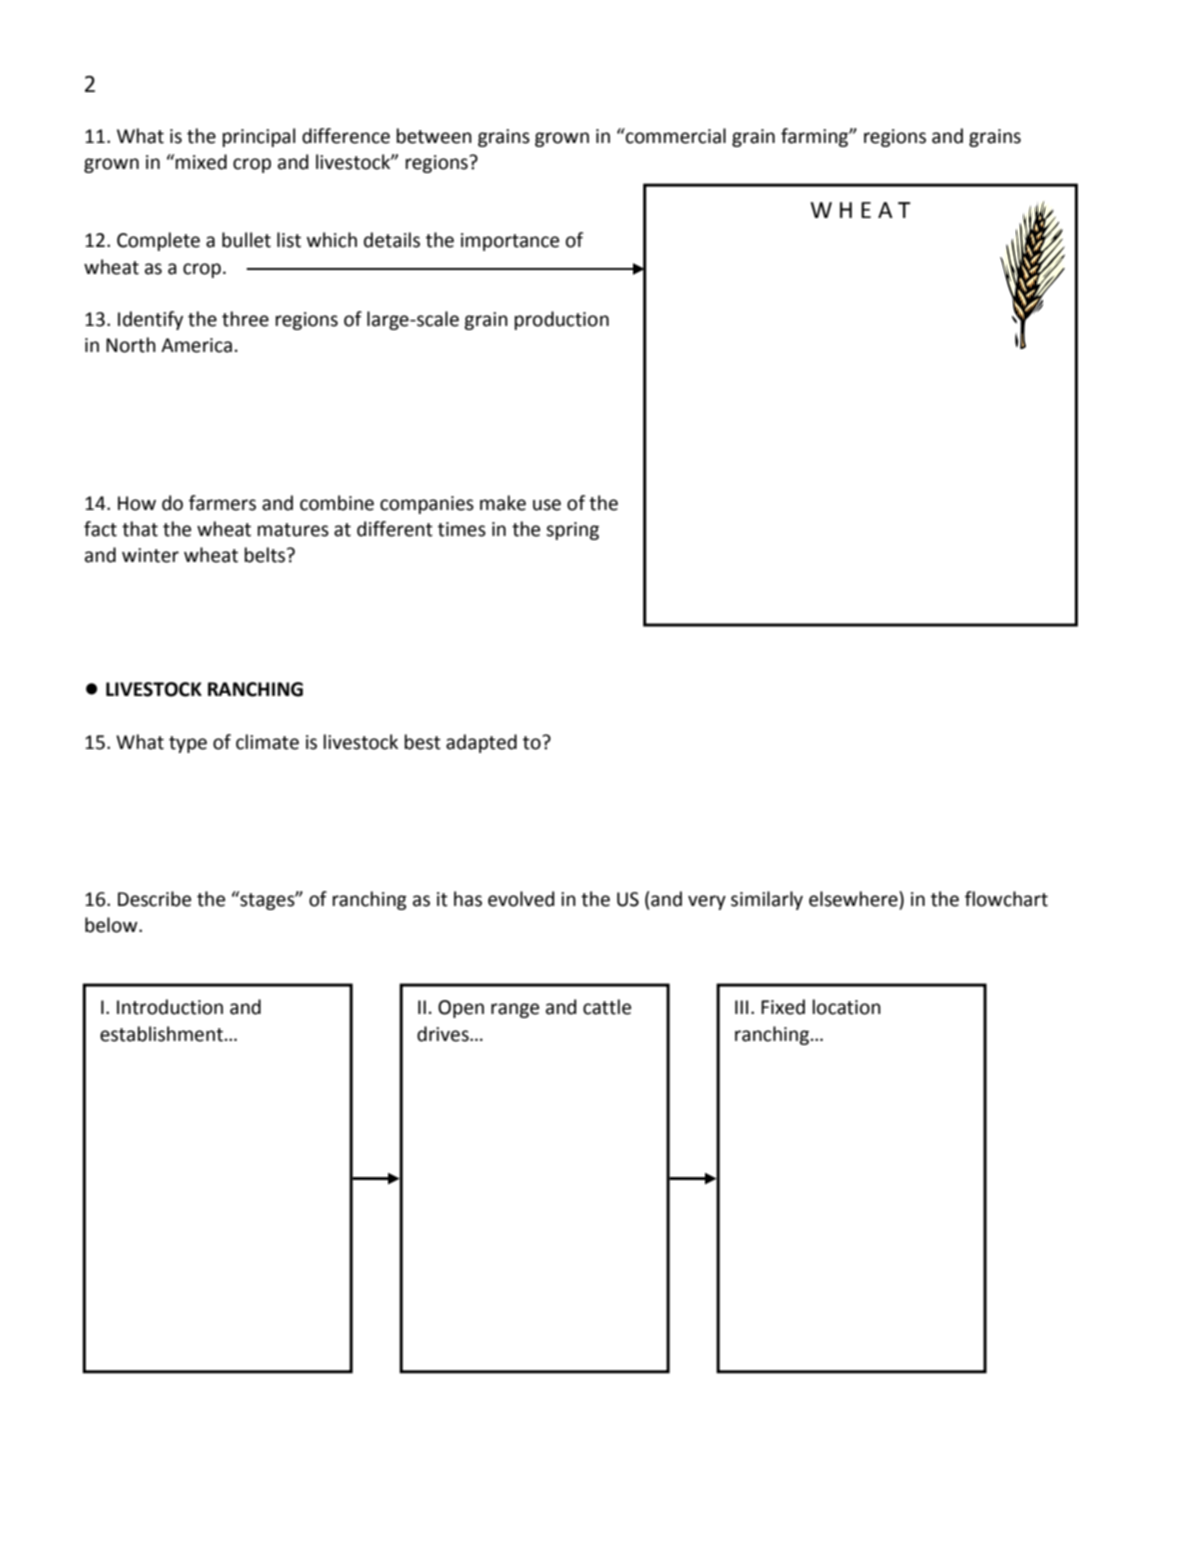 Image resolution: width=1194 pixels, height=1546 pixels. What do you see at coordinates (201, 162) in the screenshot?
I see `mixed` at bounding box center [201, 162].
